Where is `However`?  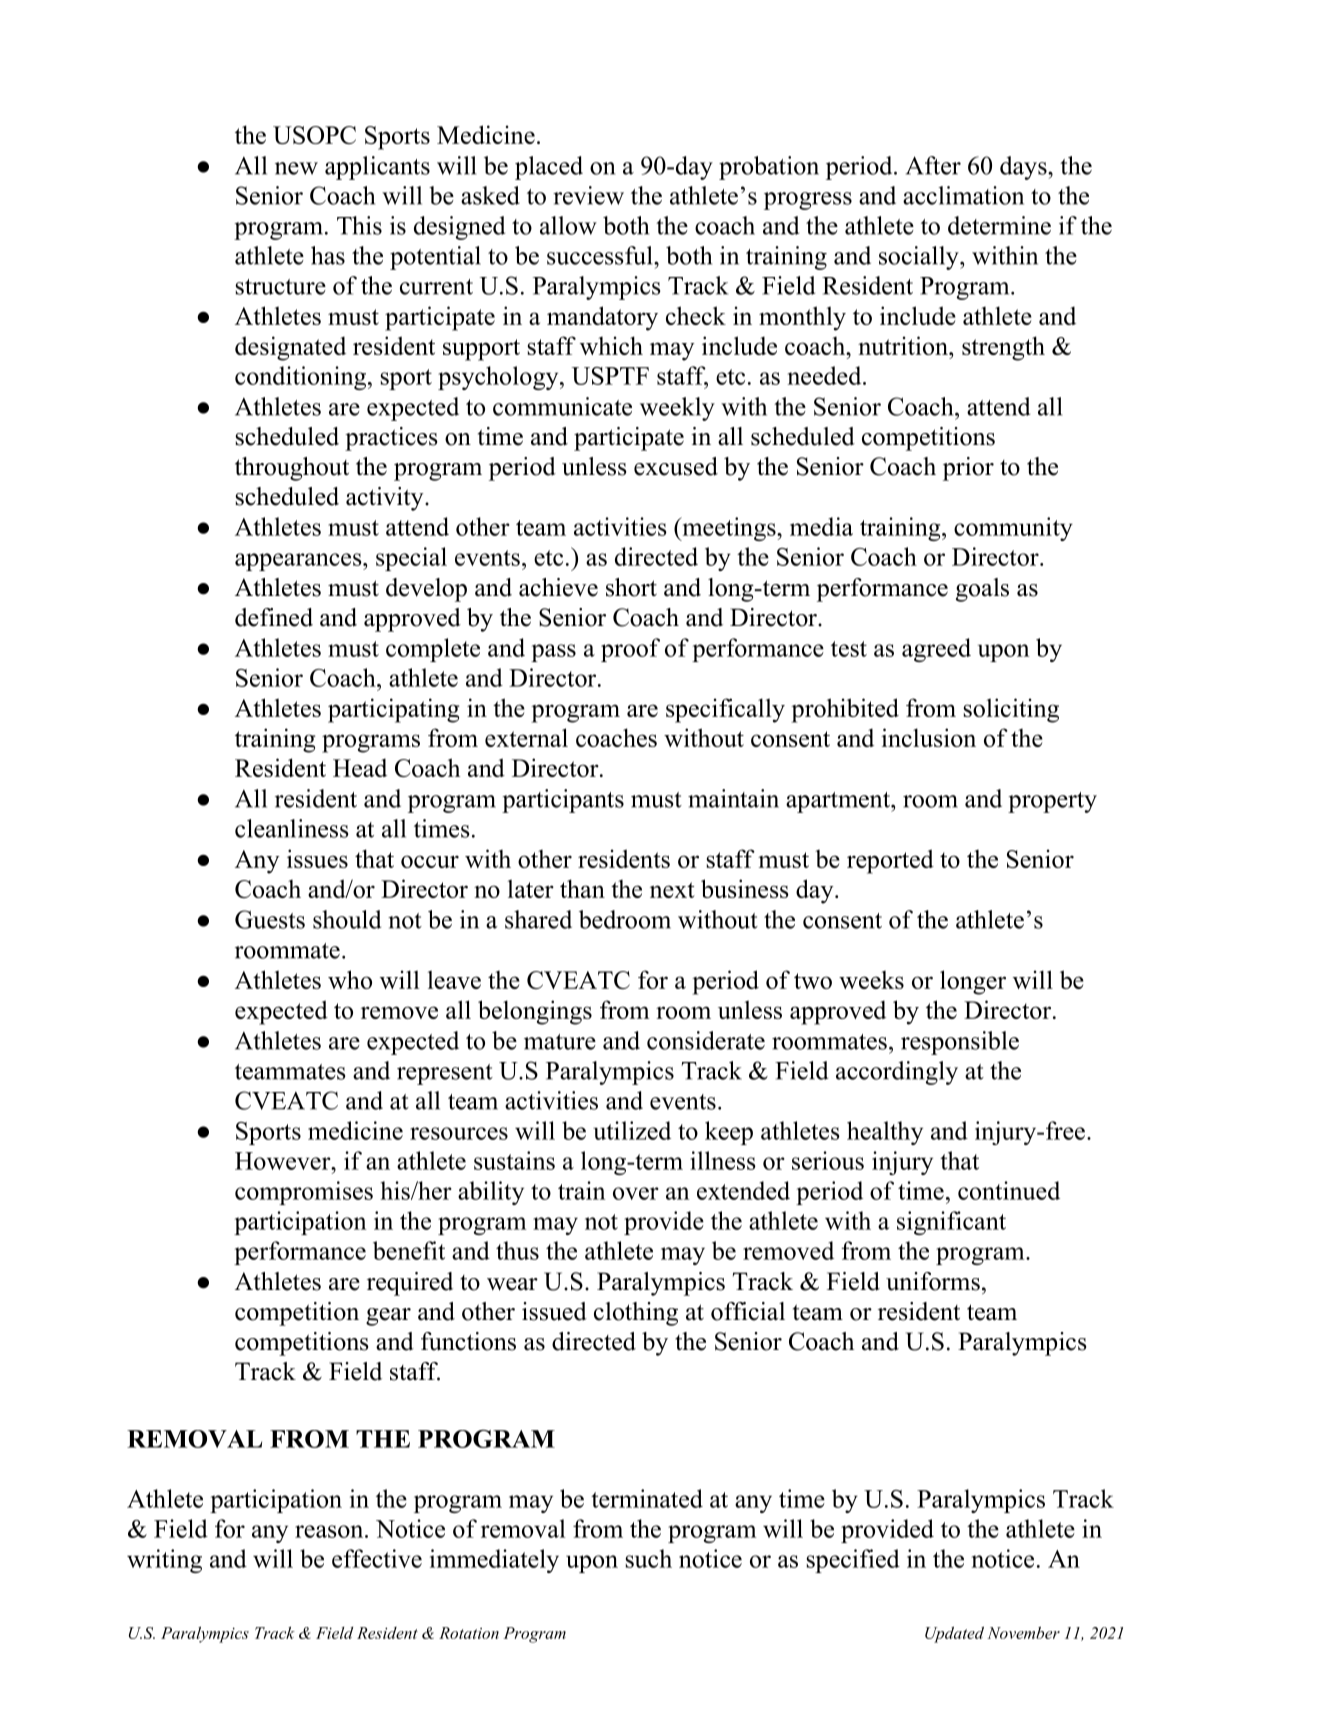 However is located at coordinates (284, 1161).
